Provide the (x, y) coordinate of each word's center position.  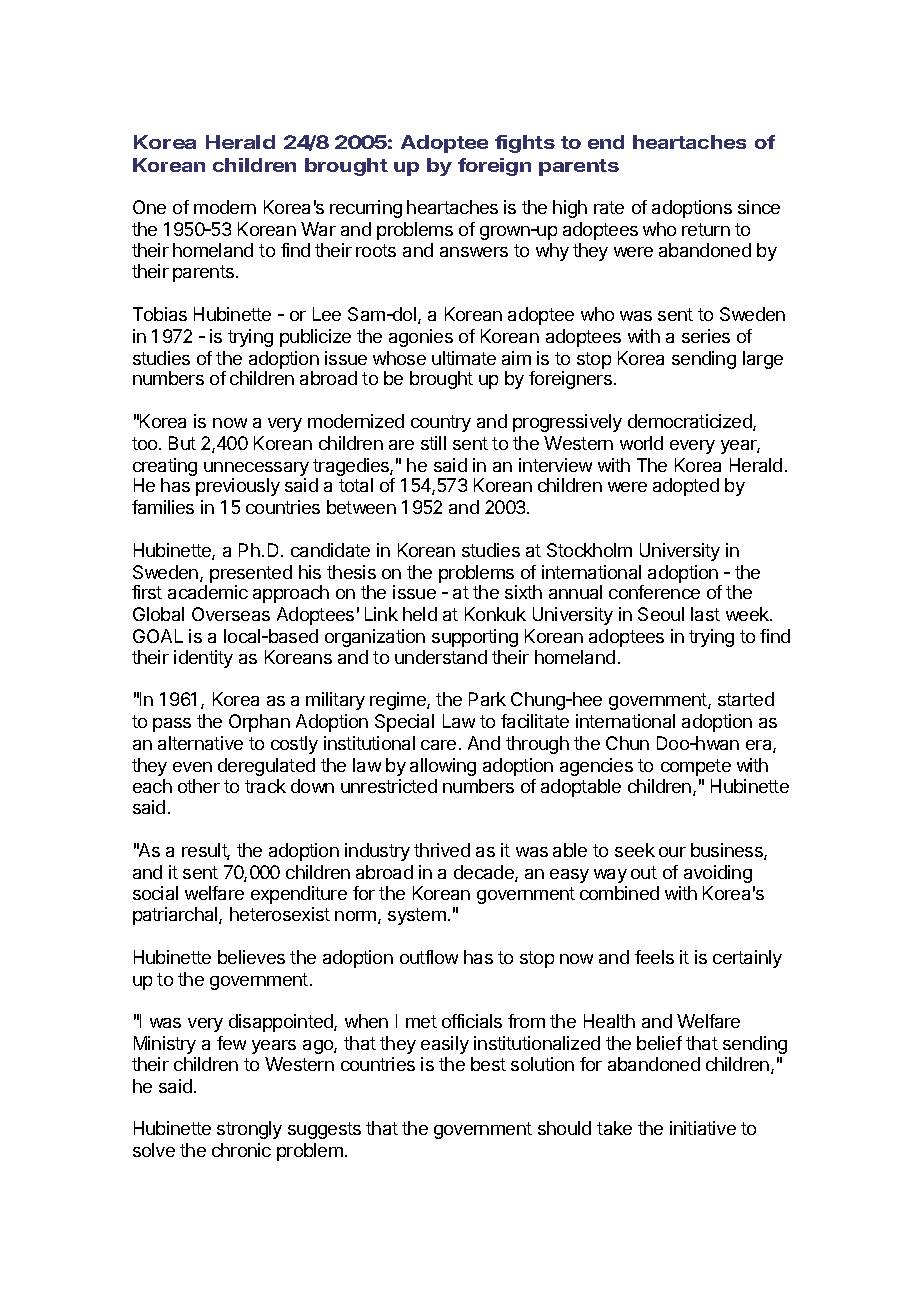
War (318, 229)
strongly (249, 1130)
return (706, 229)
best (488, 1064)
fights (525, 144)
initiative (703, 1128)
